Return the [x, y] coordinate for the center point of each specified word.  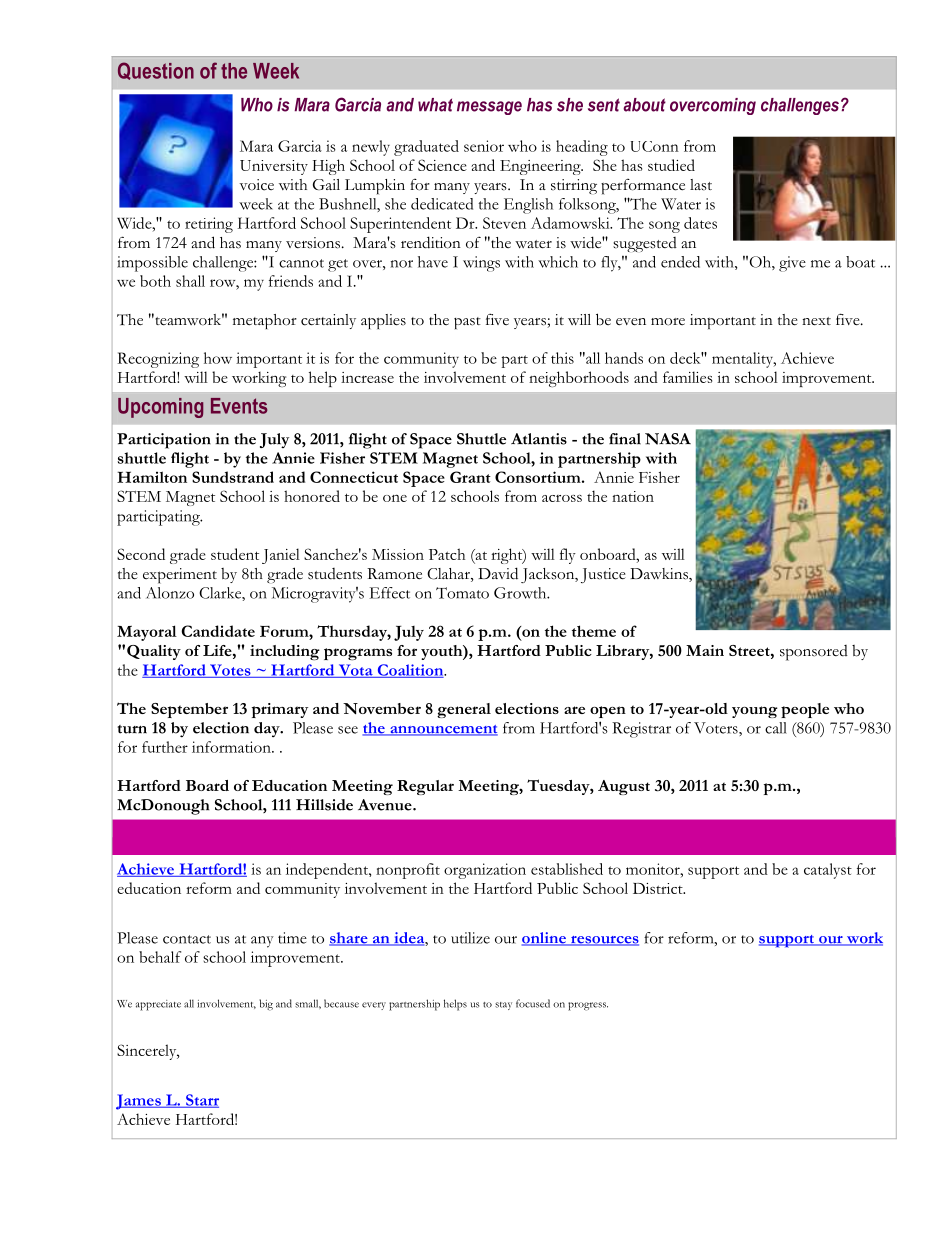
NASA [668, 439]
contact [187, 939]
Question [156, 71]
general [464, 710]
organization [485, 871]
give [792, 264]
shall [190, 281]
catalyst [828, 871]
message [489, 108]
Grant [470, 477]
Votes [230, 671]
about [644, 105]
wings [481, 264]
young [755, 712]
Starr [201, 1101]
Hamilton [152, 477]
